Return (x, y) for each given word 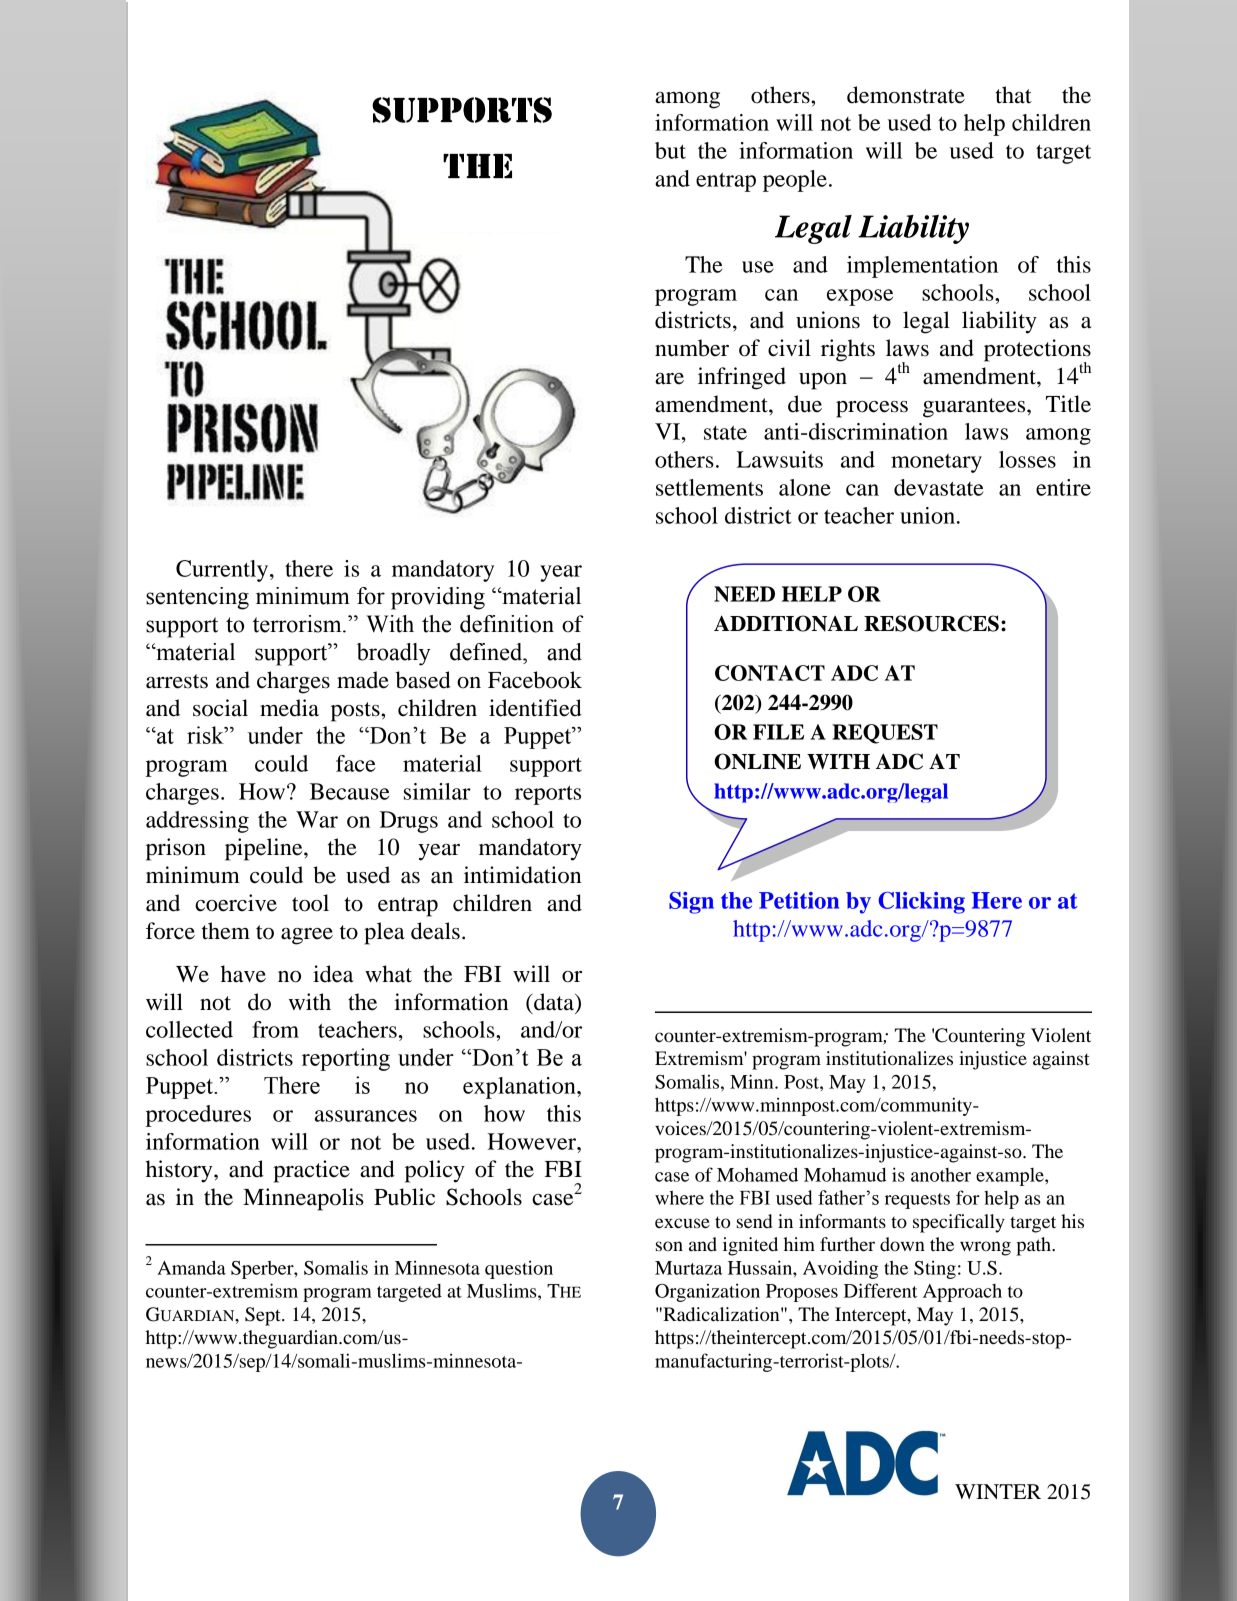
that (1013, 95)
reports (548, 795)
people (795, 181)
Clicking (921, 903)
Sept (264, 1316)
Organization (707, 1292)
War (317, 819)
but (670, 150)
